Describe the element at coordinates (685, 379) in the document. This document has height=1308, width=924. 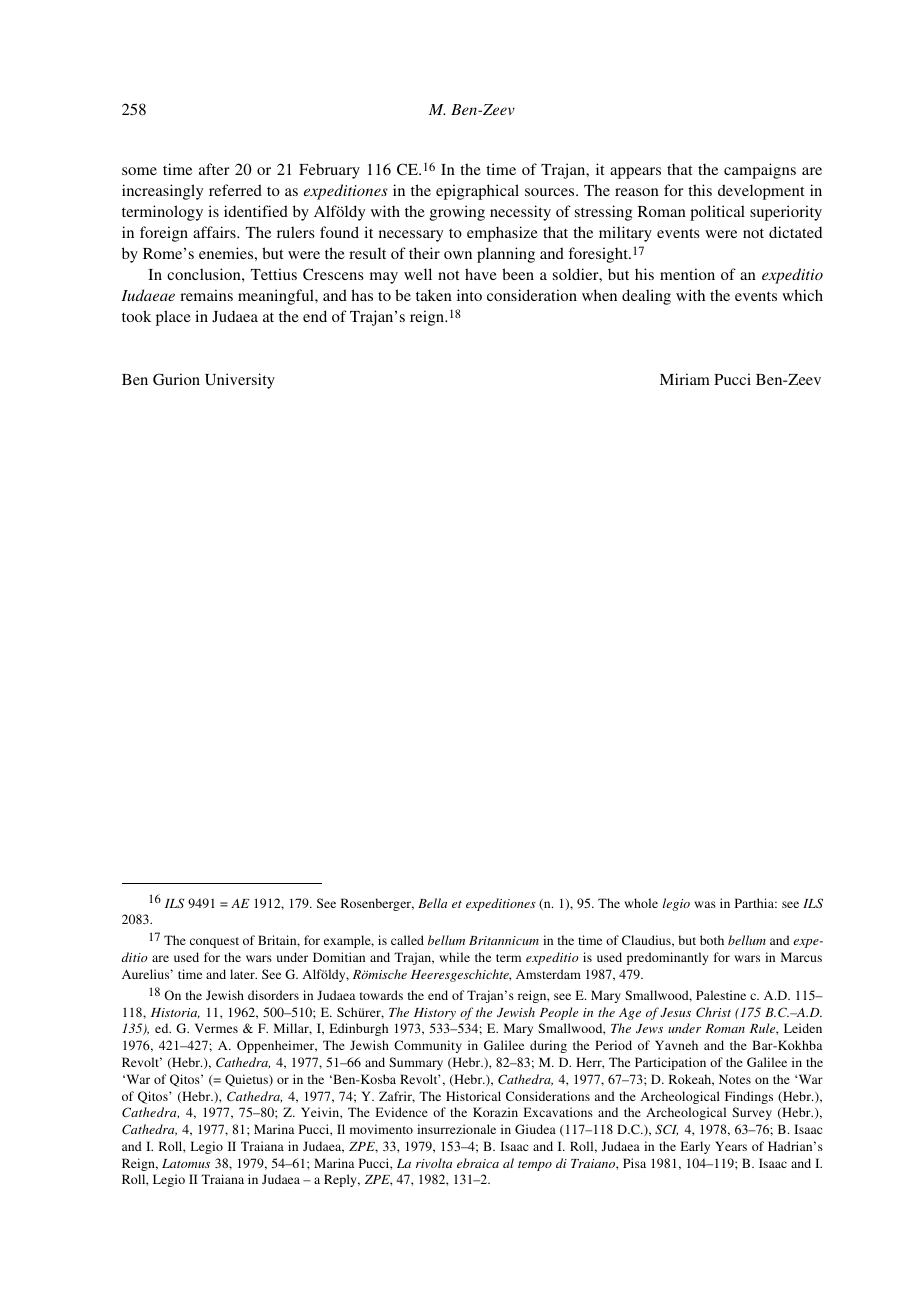
I see `Miriam` at that location.
